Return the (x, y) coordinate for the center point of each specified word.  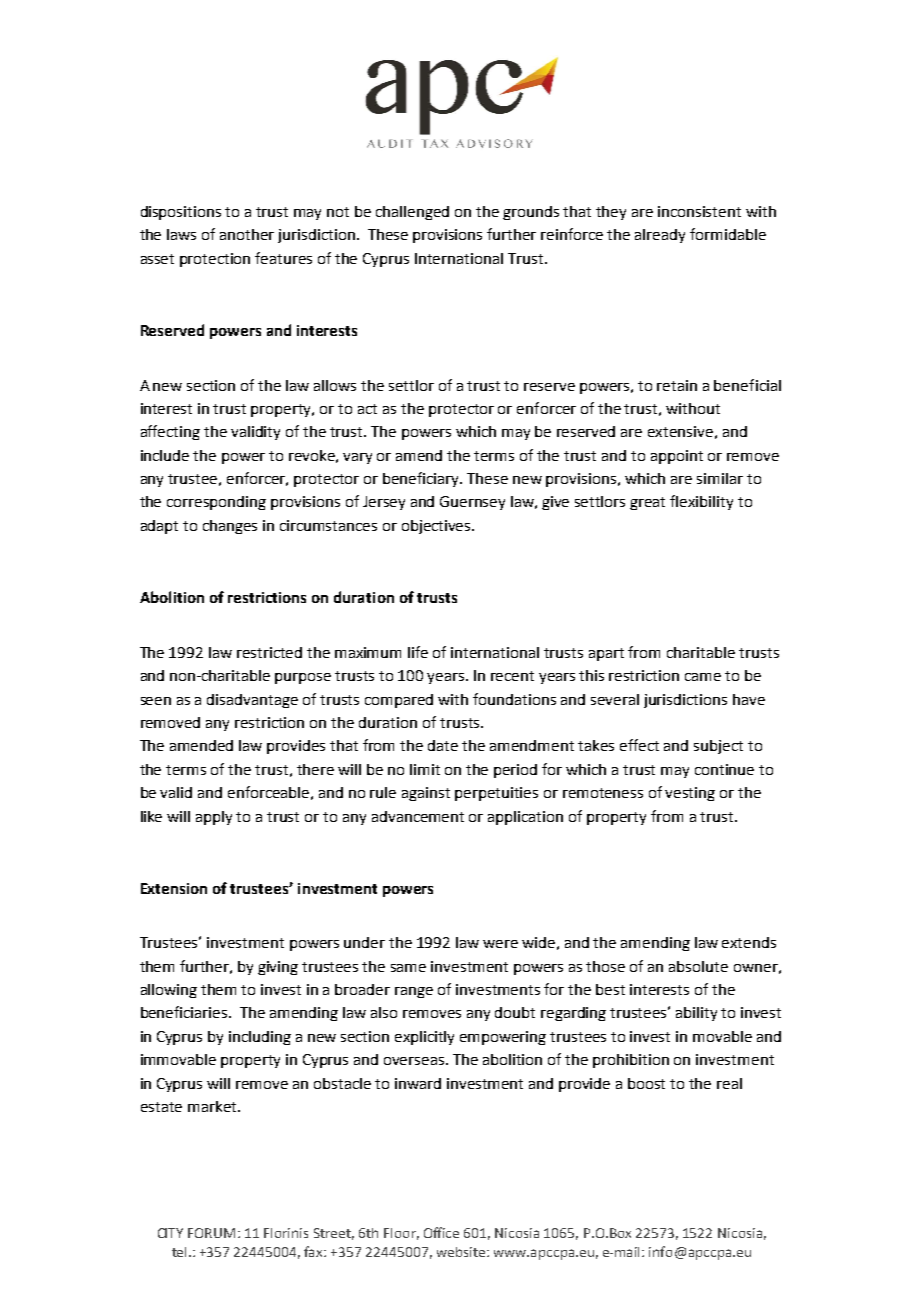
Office (441, 1232)
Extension (174, 888)
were (500, 944)
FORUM (211, 1233)
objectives (437, 527)
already (660, 236)
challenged (412, 213)
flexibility (701, 502)
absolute (698, 966)
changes (230, 527)
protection (215, 260)
